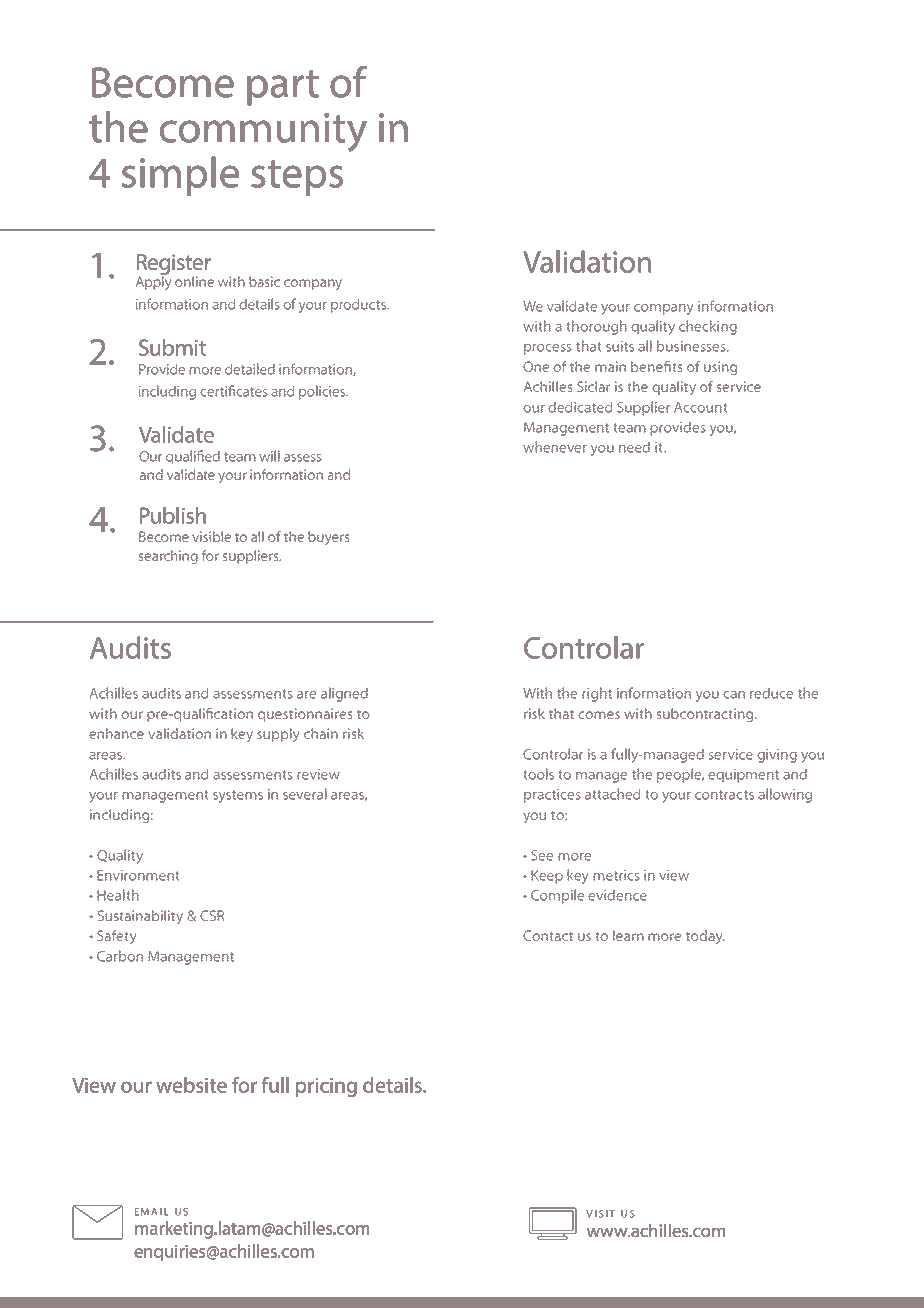 The height and width of the page is (1308, 924). What do you see at coordinates (180, 176) in the page?
I see `simple` at bounding box center [180, 176].
